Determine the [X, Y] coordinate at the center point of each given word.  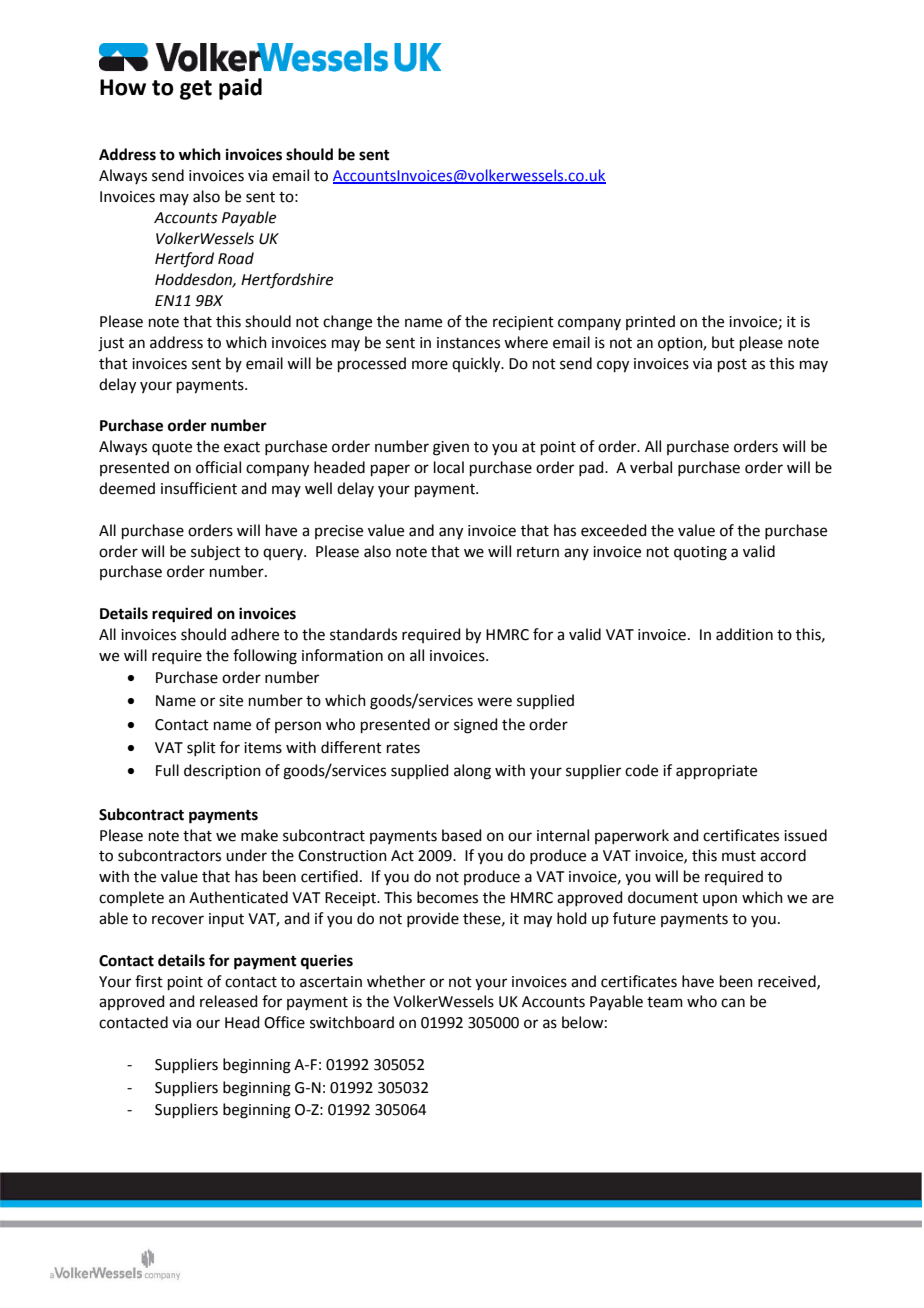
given [451, 448]
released [229, 1001]
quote [172, 448]
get [196, 90]
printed [650, 322]
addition [744, 634]
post [732, 365]
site [231, 701]
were [494, 702]
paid [240, 89]
